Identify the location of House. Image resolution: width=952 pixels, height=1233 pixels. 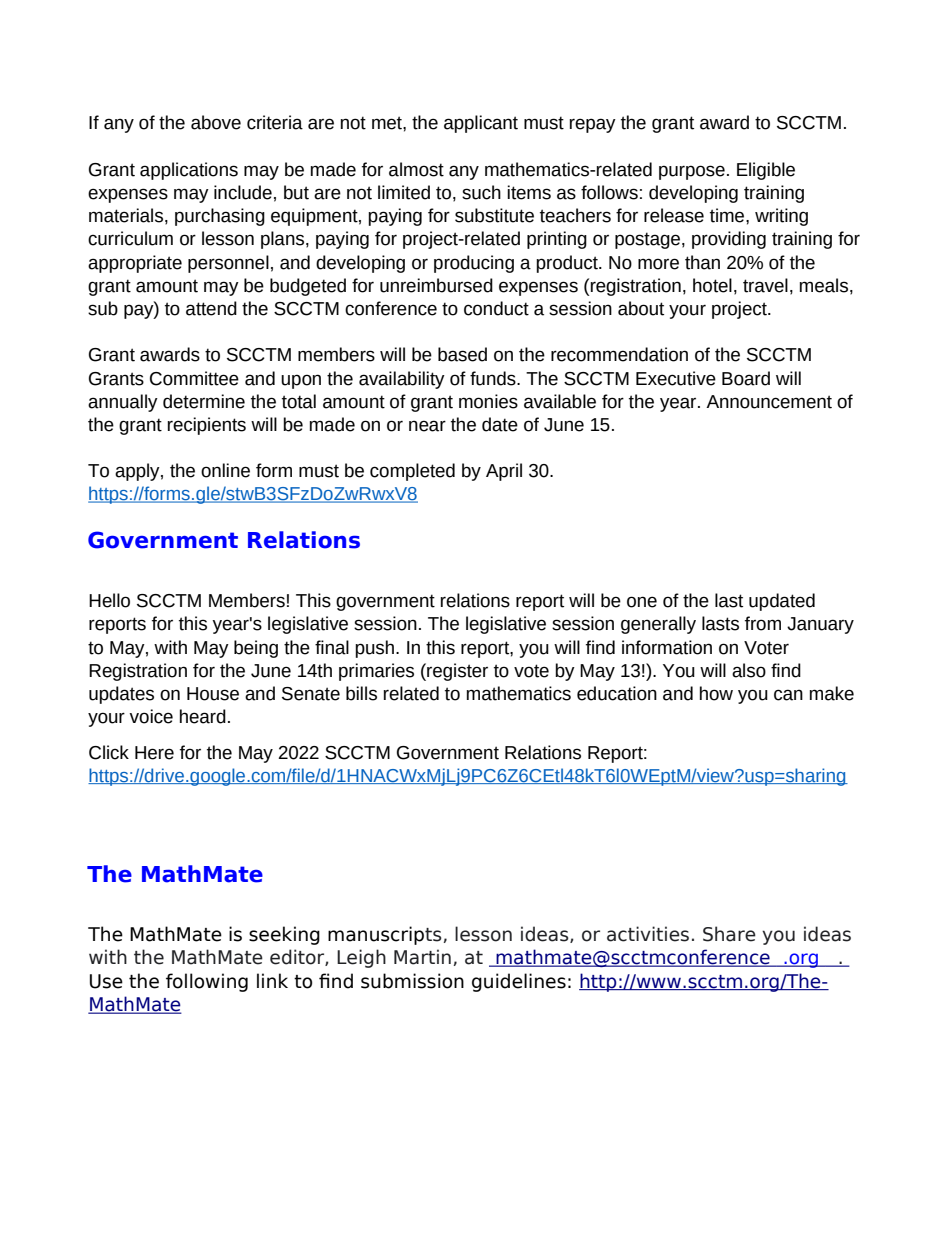
(213, 694).
